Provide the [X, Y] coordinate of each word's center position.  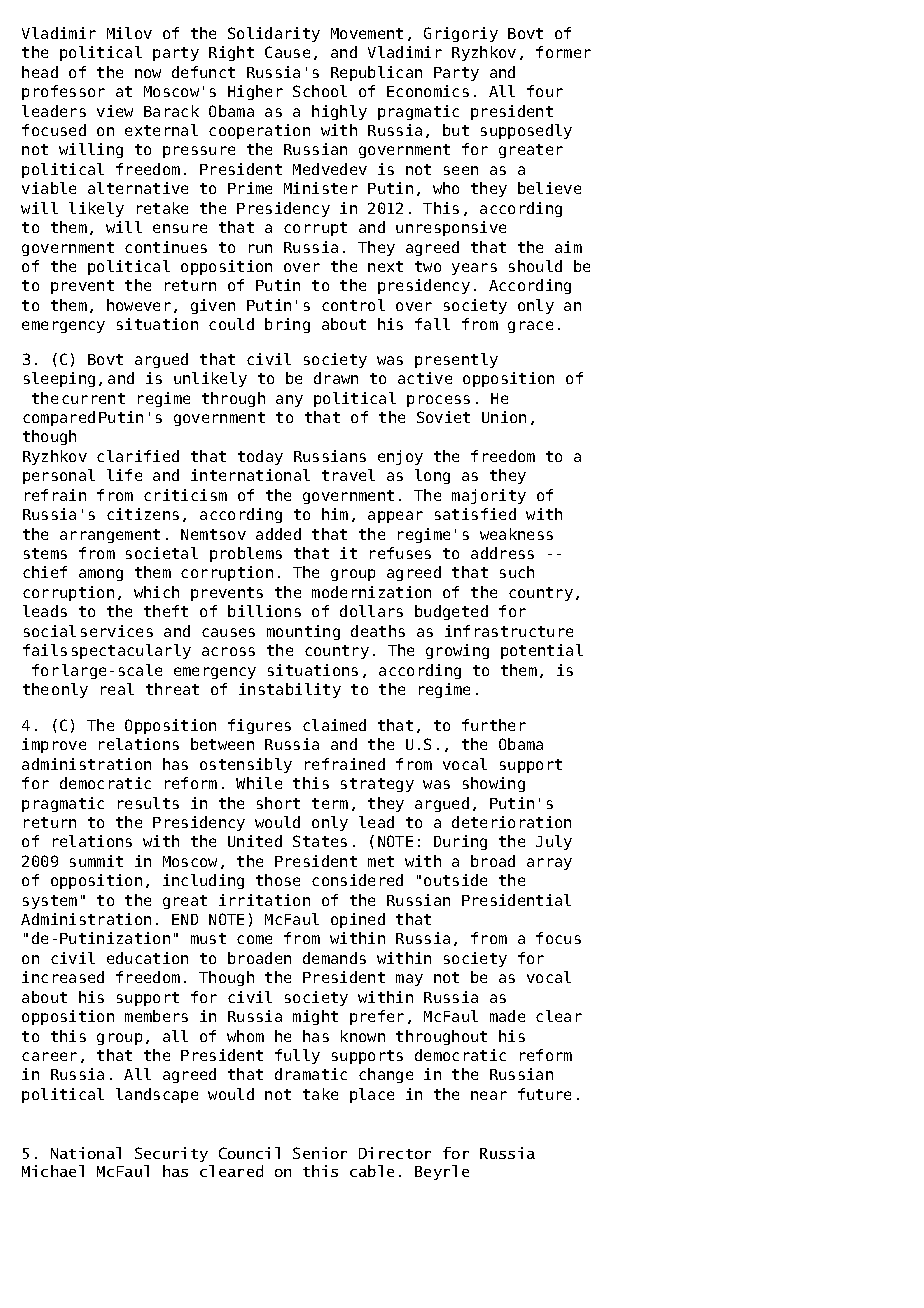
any [289, 401]
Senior [320, 1153]
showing [494, 784]
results [148, 803]
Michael [53, 1171]
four [545, 91]
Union [504, 417]
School [320, 91]
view [115, 111]
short [278, 803]
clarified [138, 456]
